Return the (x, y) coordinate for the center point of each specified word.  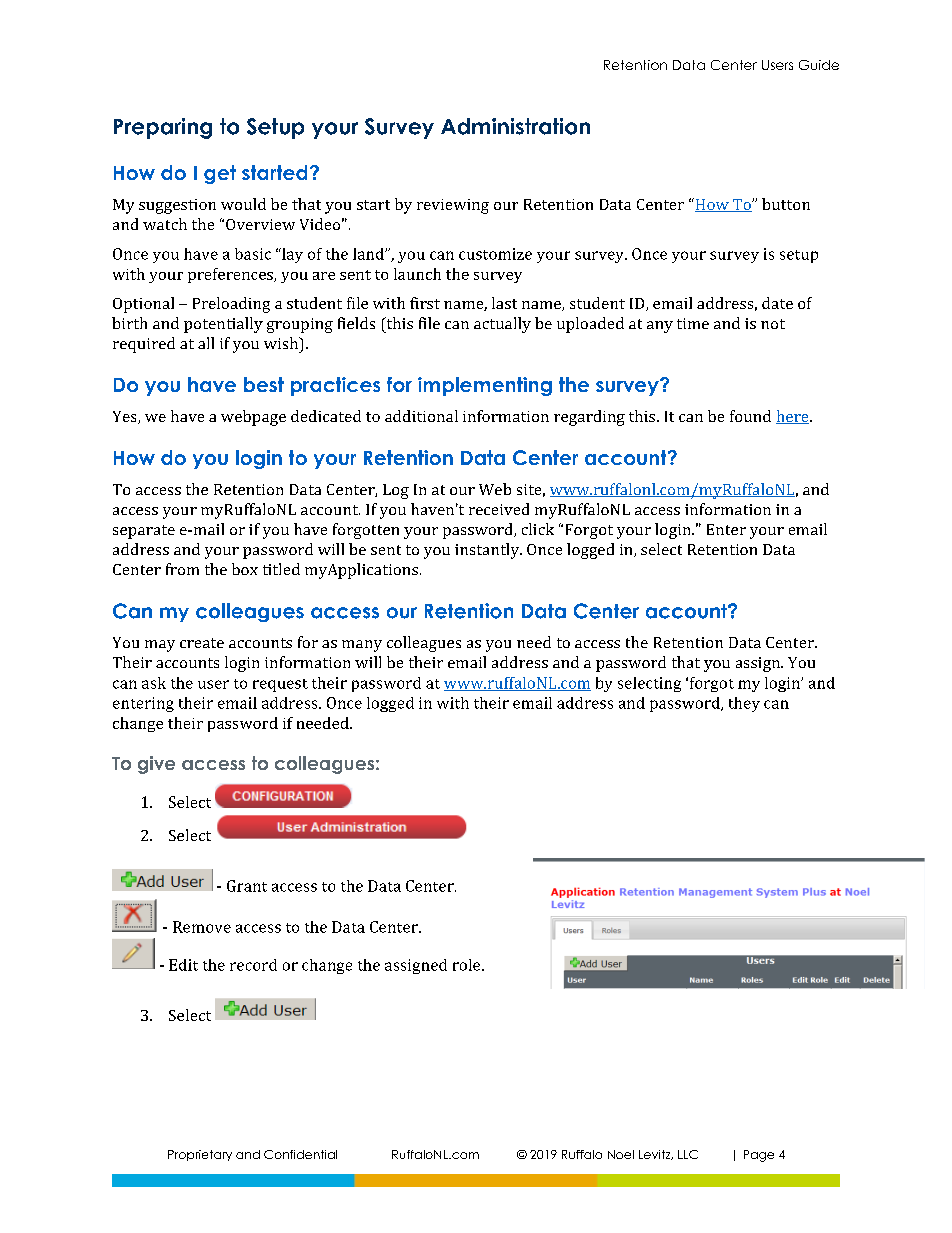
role (468, 965)
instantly (488, 551)
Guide (819, 65)
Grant (247, 886)
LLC (688, 1154)
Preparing (163, 128)
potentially (223, 325)
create (202, 643)
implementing (485, 386)
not (773, 324)
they (744, 704)
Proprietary (200, 1155)
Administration (515, 126)
